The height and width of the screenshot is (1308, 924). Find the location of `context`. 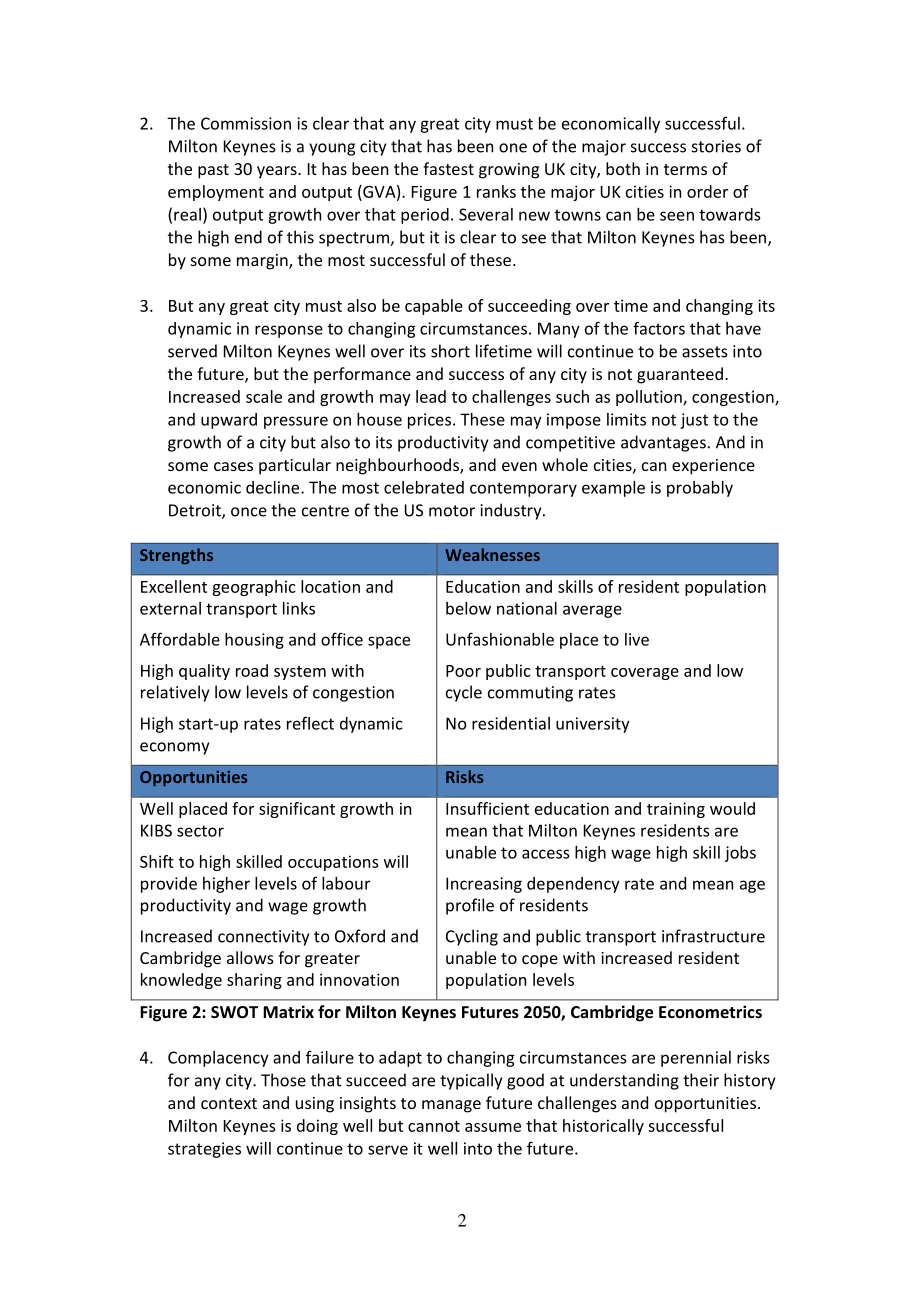

context is located at coordinates (229, 1103).
